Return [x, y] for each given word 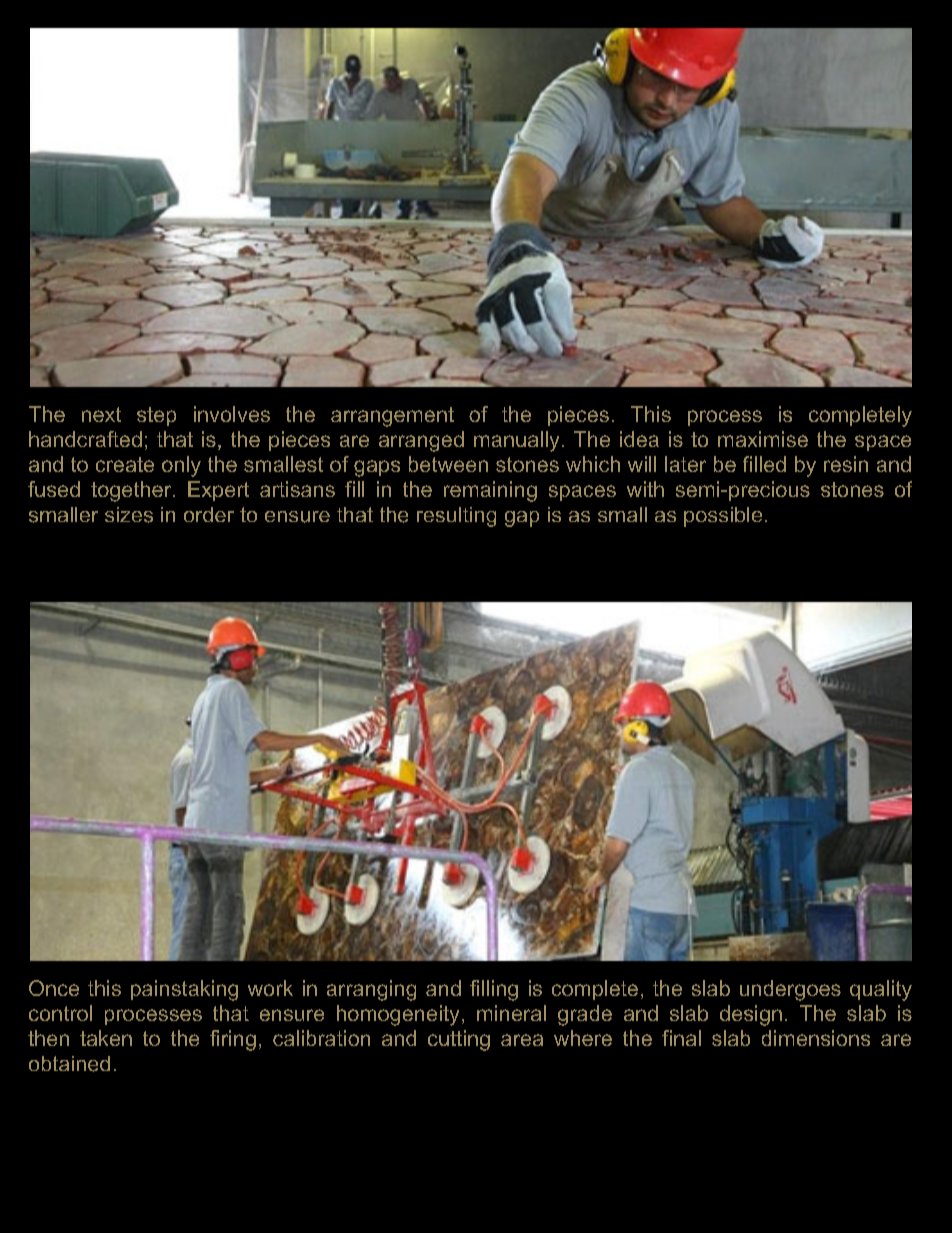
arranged [421, 441]
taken [106, 1038]
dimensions [816, 1038]
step [156, 416]
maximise [763, 439]
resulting [456, 517]
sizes [129, 515]
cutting [459, 1040]
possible [723, 517]
